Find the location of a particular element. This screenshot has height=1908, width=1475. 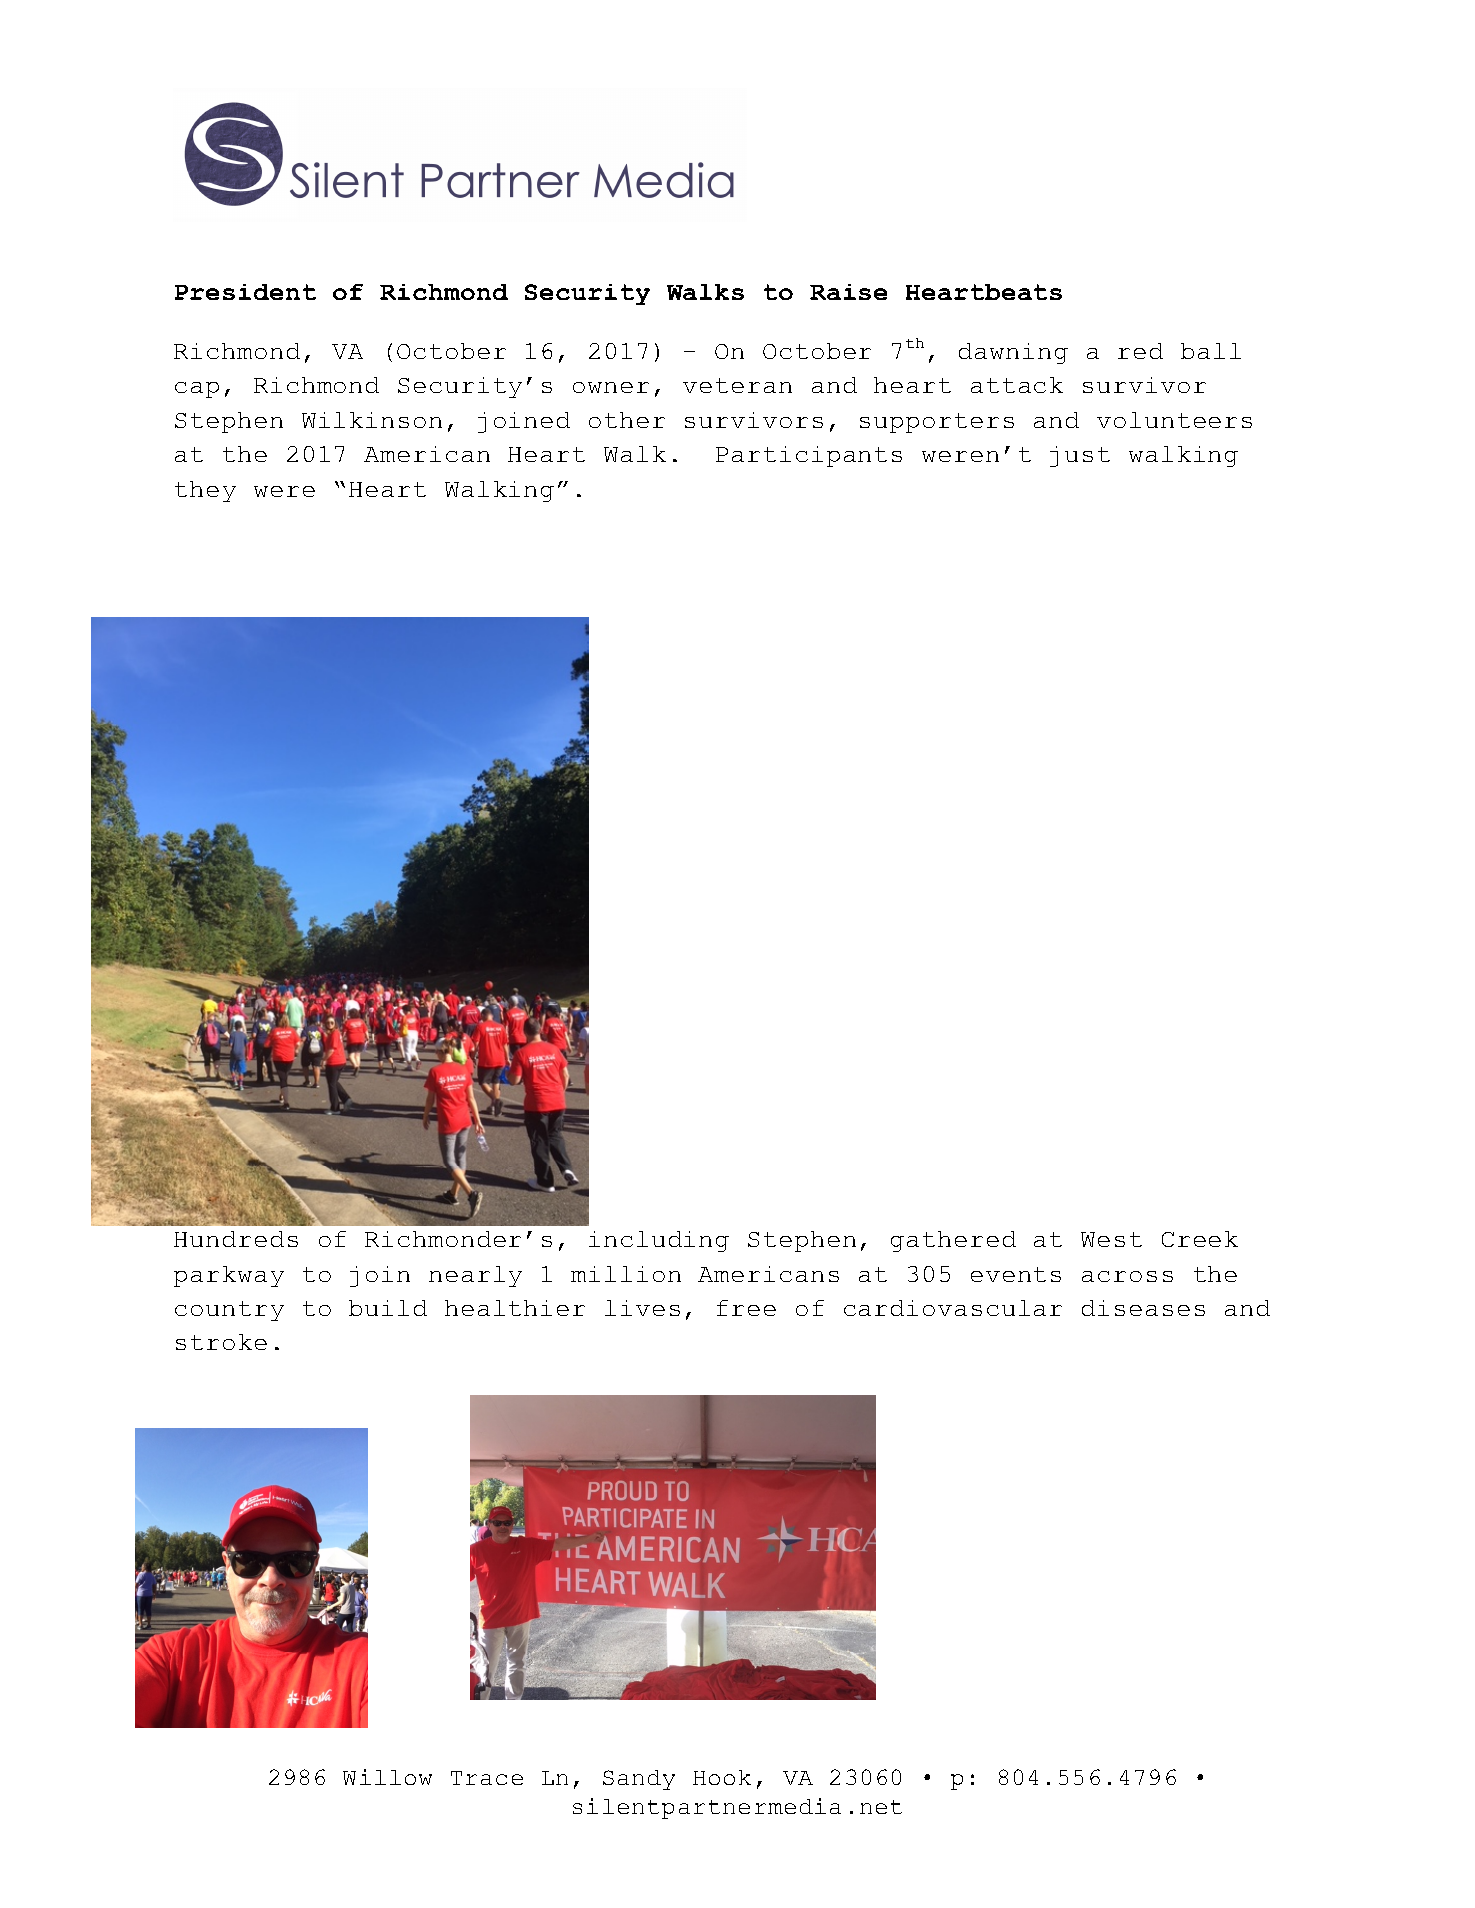

President is located at coordinates (245, 292).
